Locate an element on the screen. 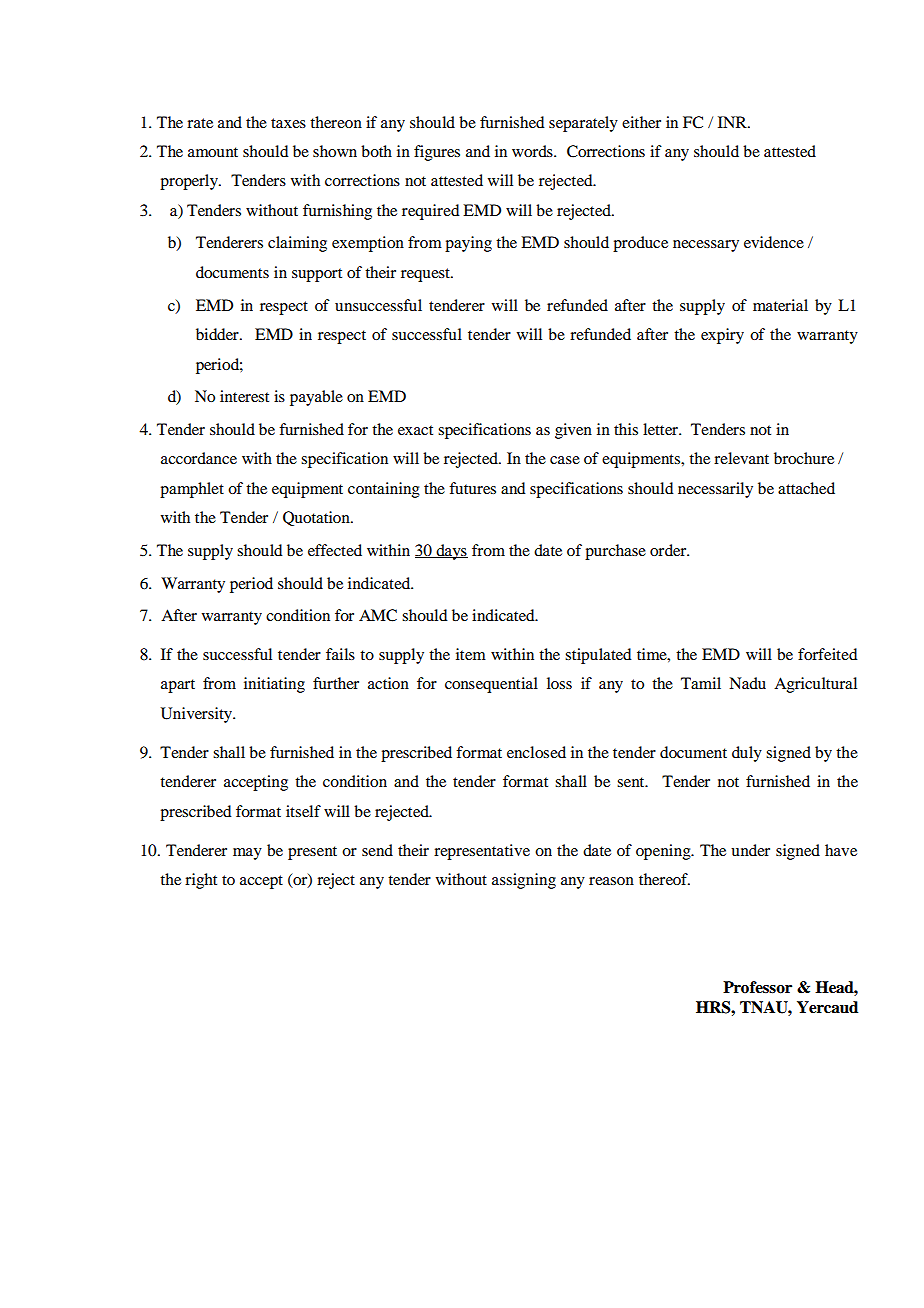 The image size is (924, 1308). Nadu is located at coordinates (747, 683).
